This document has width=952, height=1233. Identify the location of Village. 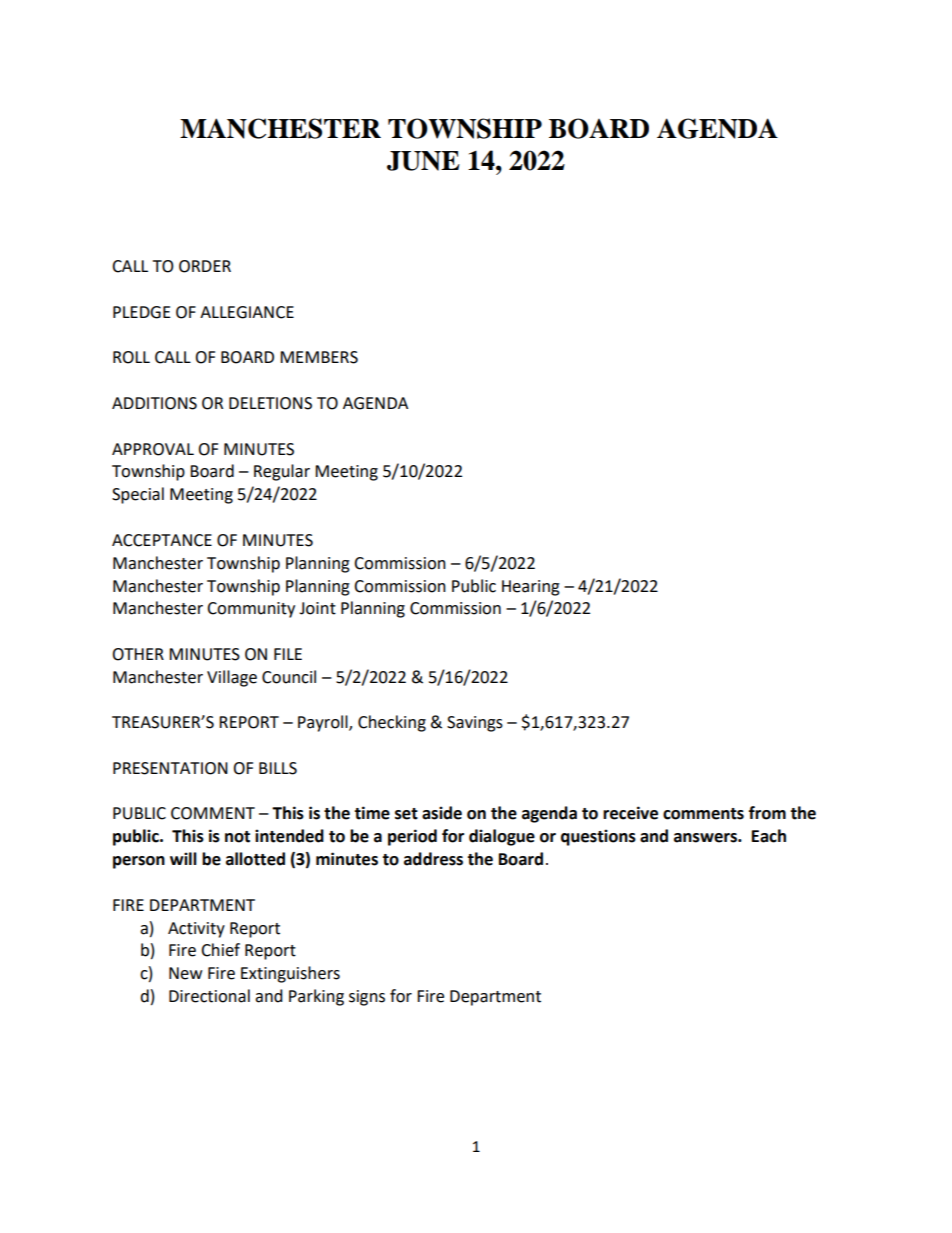
(232, 678).
